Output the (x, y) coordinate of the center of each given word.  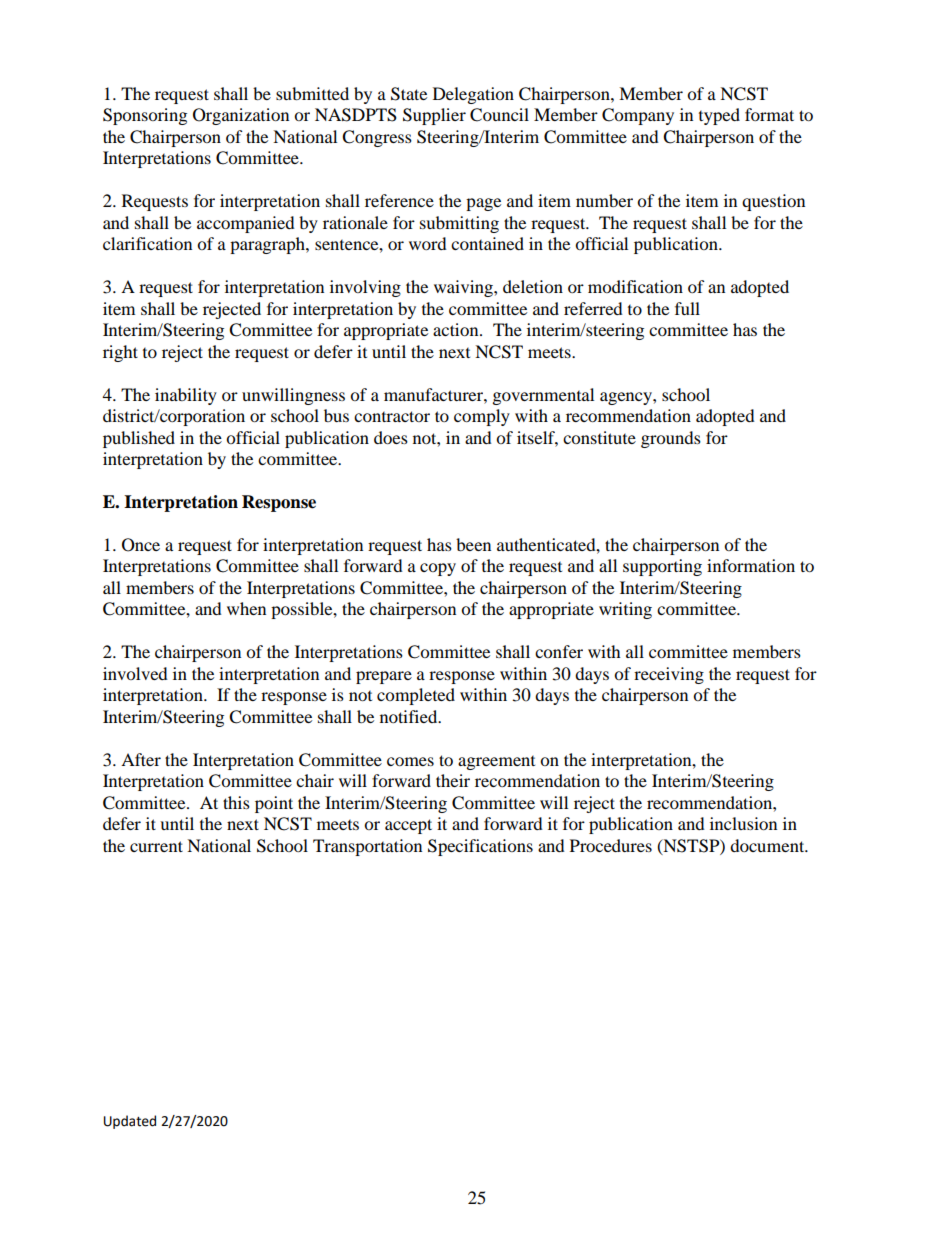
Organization (241, 116)
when (246, 608)
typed (719, 116)
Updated (130, 1122)
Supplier (434, 116)
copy (438, 569)
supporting (662, 567)
